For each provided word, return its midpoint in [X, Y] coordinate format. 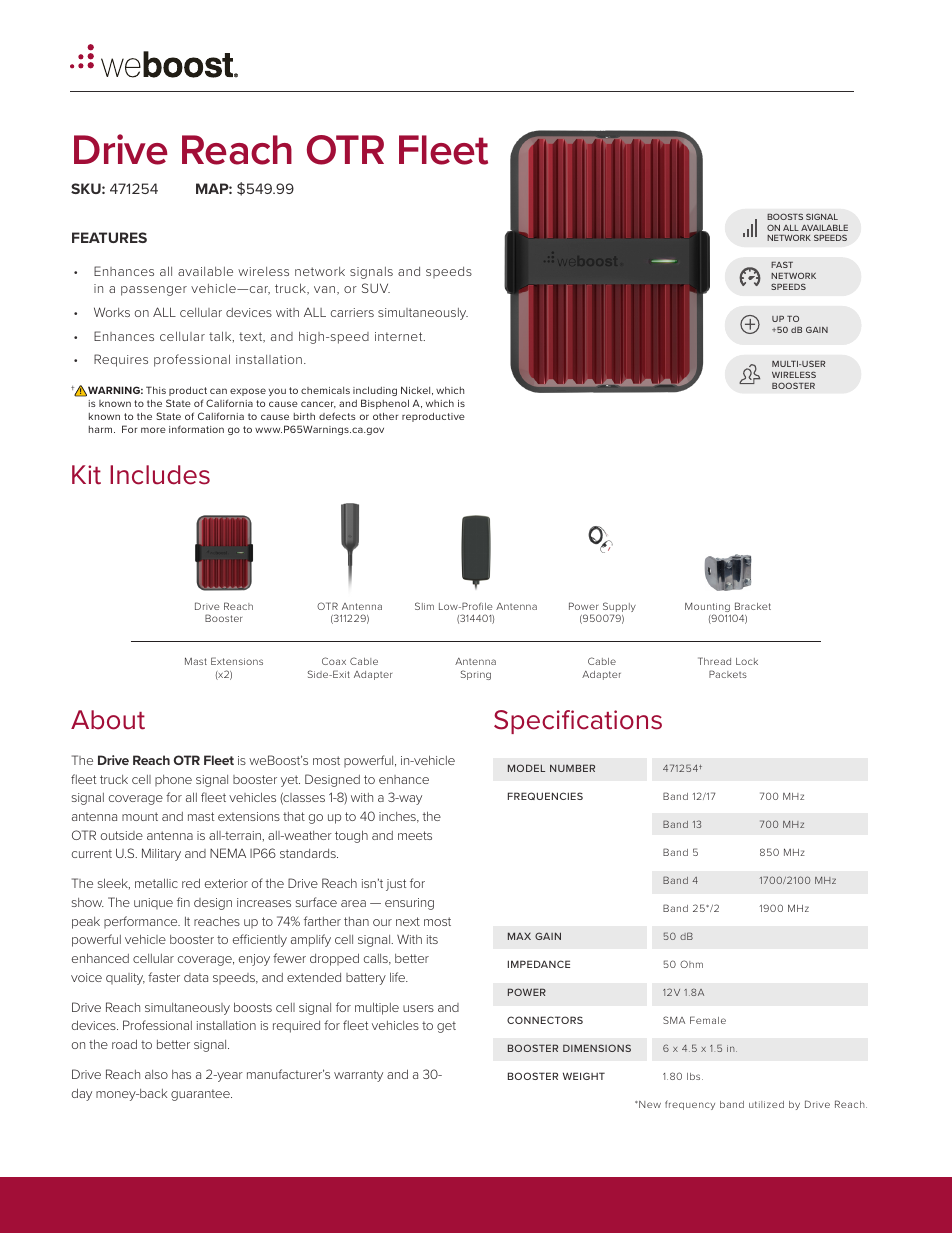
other [385, 416]
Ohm [691, 964]
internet [400, 336]
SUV [376, 288]
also [156, 1074]
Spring [476, 675]
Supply [619, 608]
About [108, 720]
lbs [695, 1076]
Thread [714, 661]
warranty [358, 1076]
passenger [154, 291]
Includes [160, 475]
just [396, 885]
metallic [156, 883]
